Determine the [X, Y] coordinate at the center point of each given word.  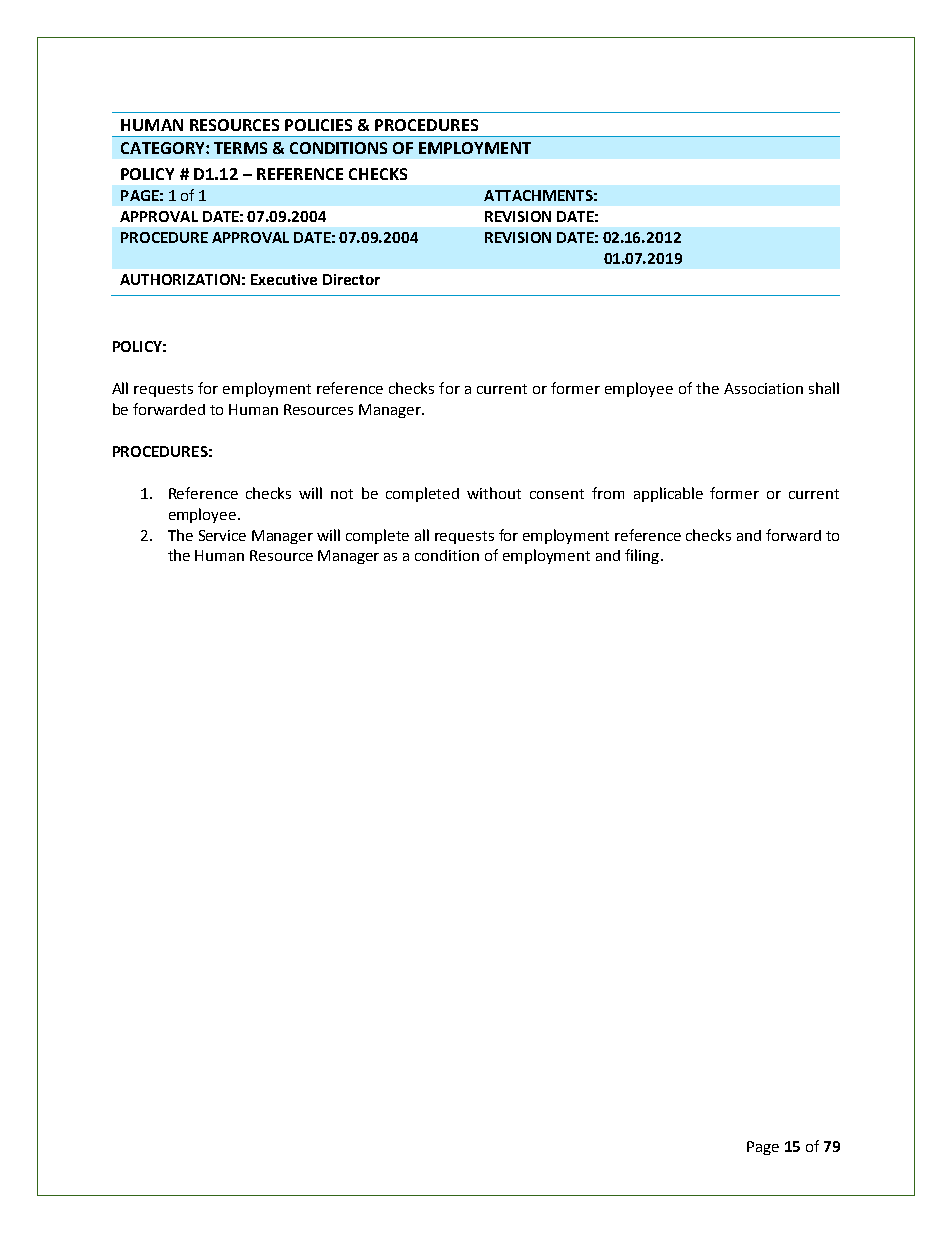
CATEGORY [164, 148]
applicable [668, 494]
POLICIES [318, 125]
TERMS [240, 148]
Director [351, 279]
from [608, 493]
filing [642, 556]
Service [222, 535]
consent [557, 494]
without [494, 493]
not [342, 494]
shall [824, 388]
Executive [284, 279]
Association [763, 388]
